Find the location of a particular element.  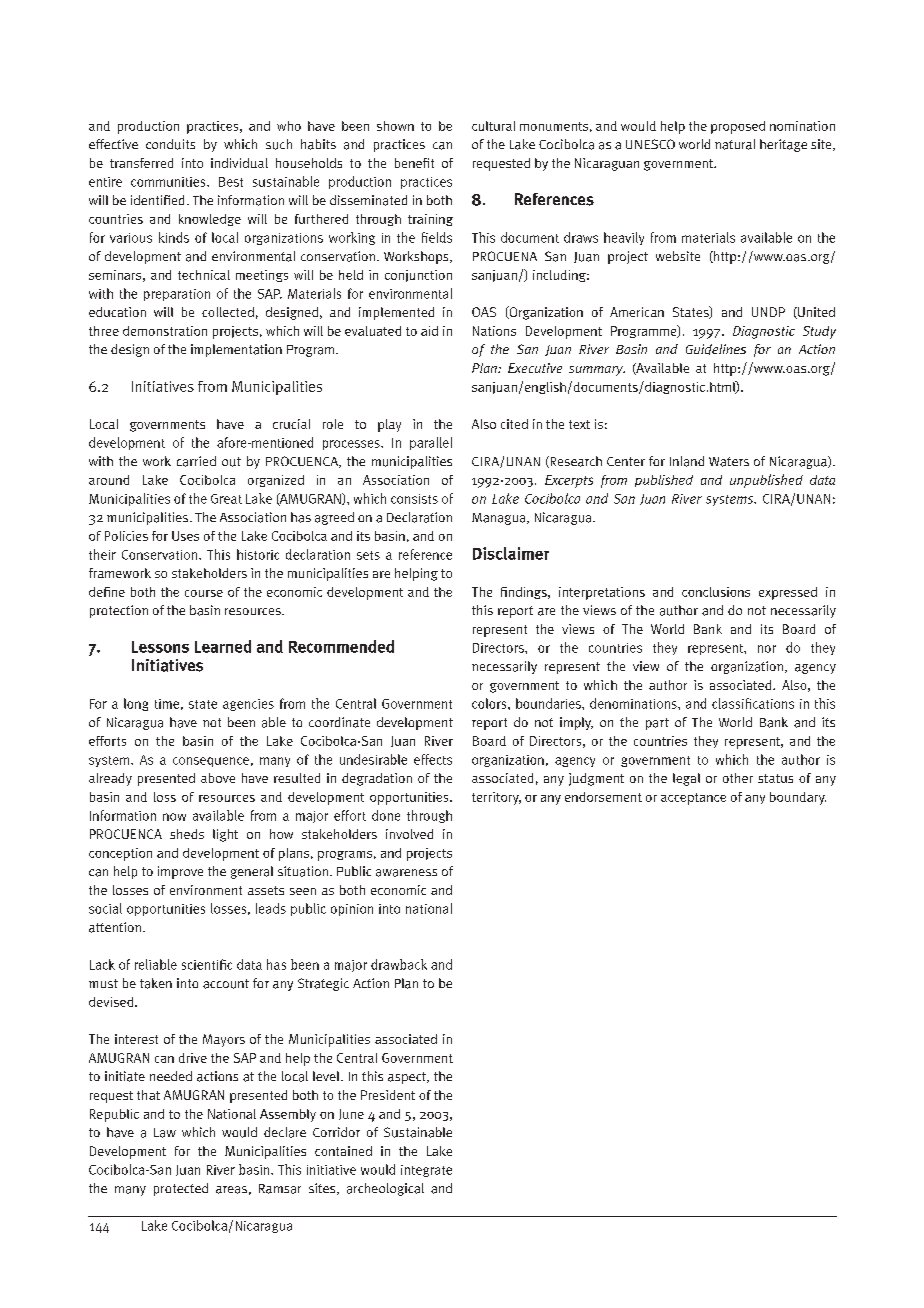

Lessons is located at coordinates (160, 647).
